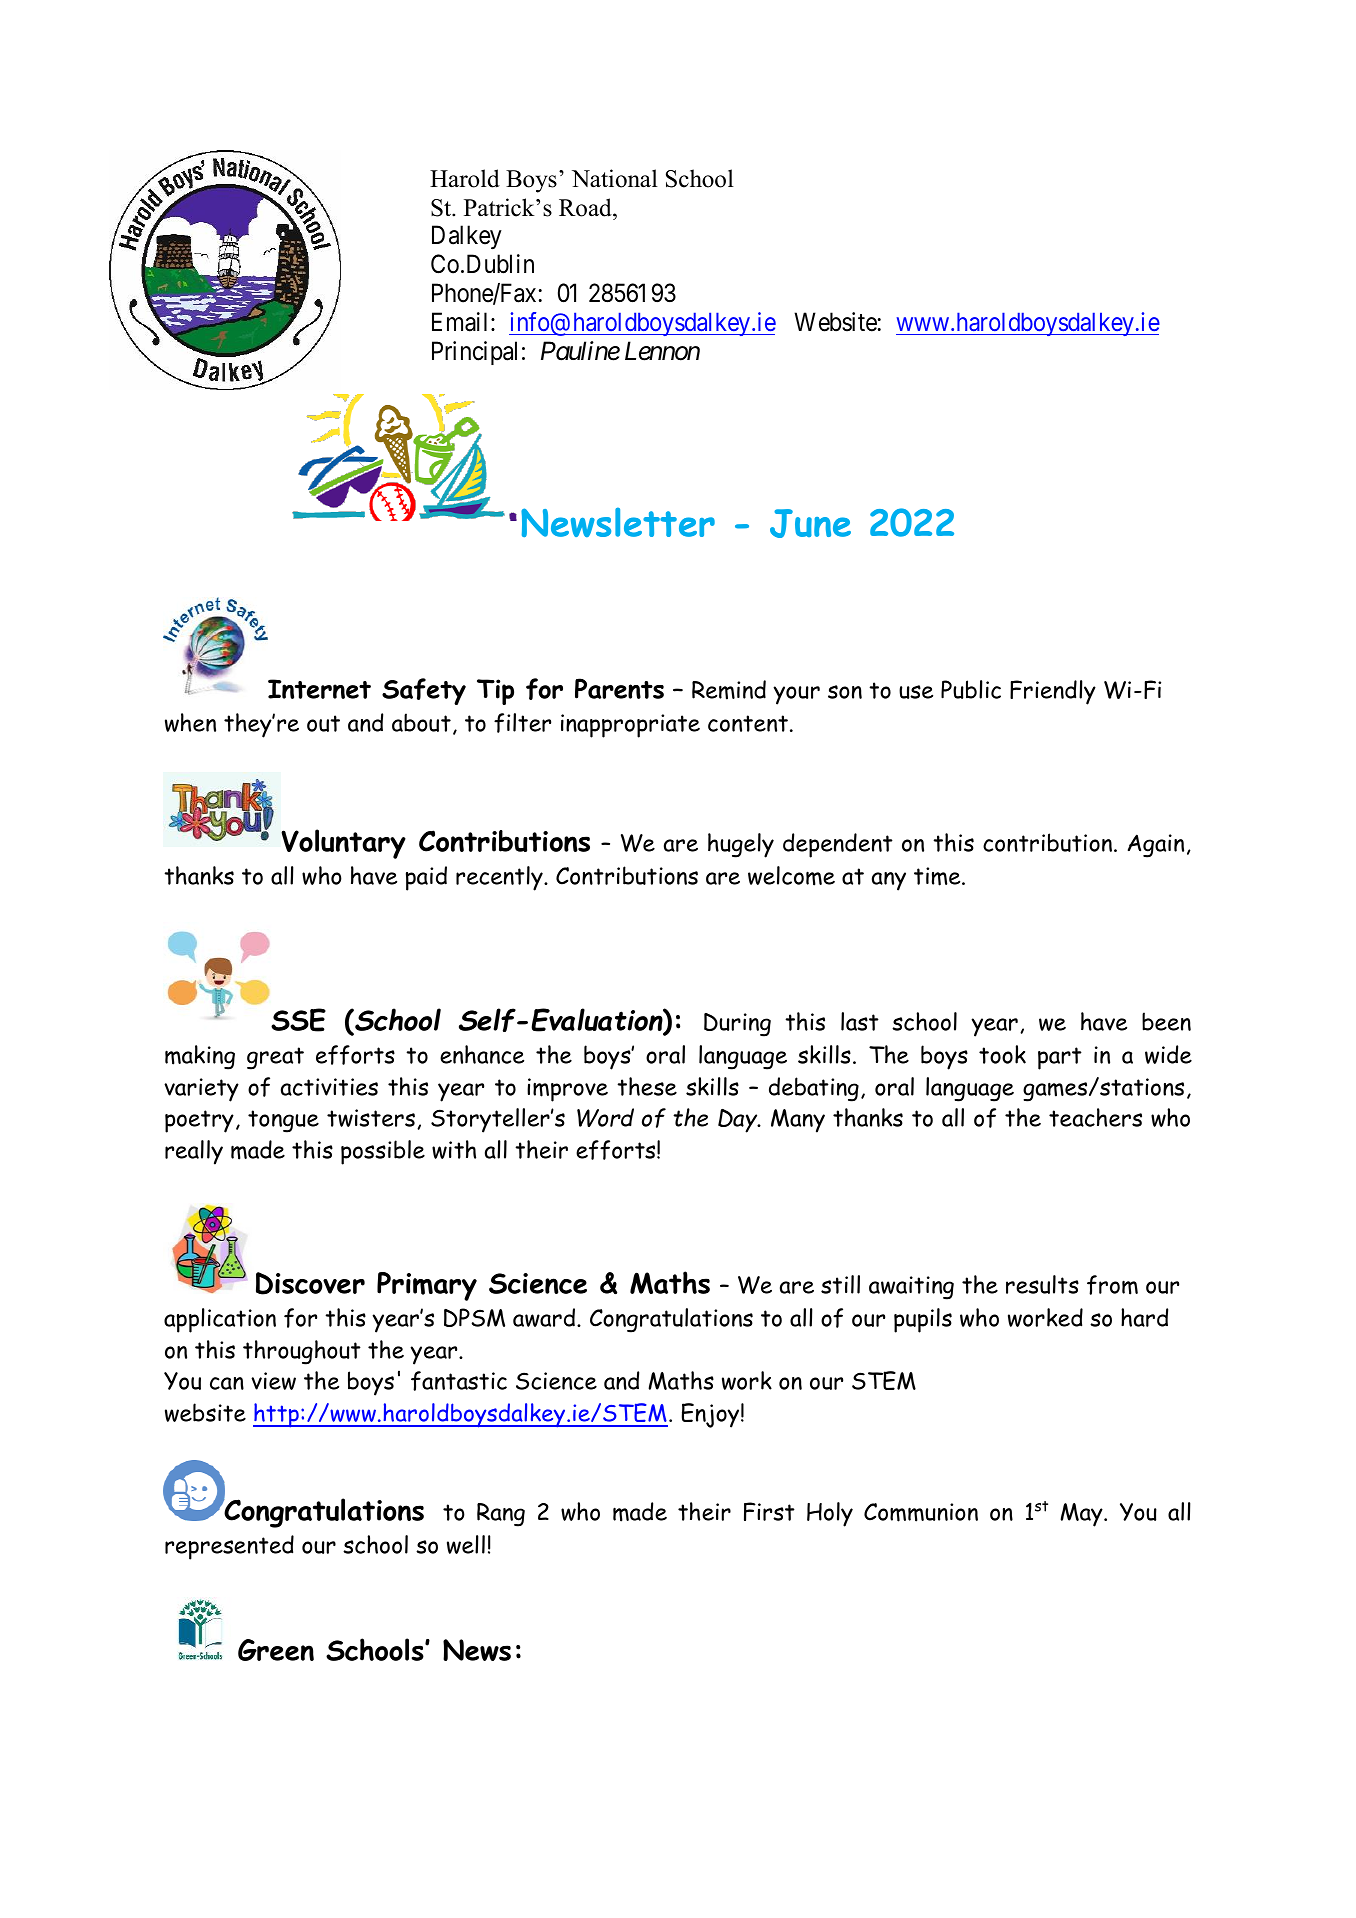 The image size is (1356, 1918). Describe the element at coordinates (1053, 692) in the screenshot. I see `Friendly` at that location.
